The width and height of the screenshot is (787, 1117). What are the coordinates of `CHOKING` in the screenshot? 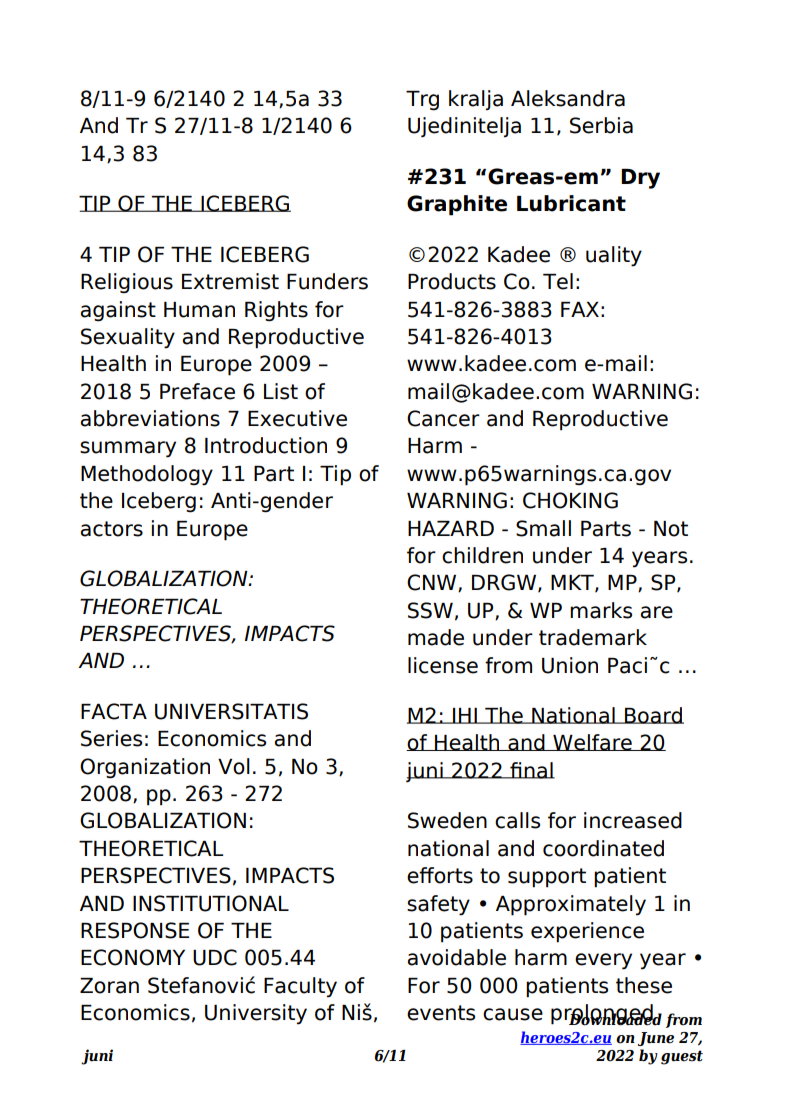 It's located at (570, 500).
